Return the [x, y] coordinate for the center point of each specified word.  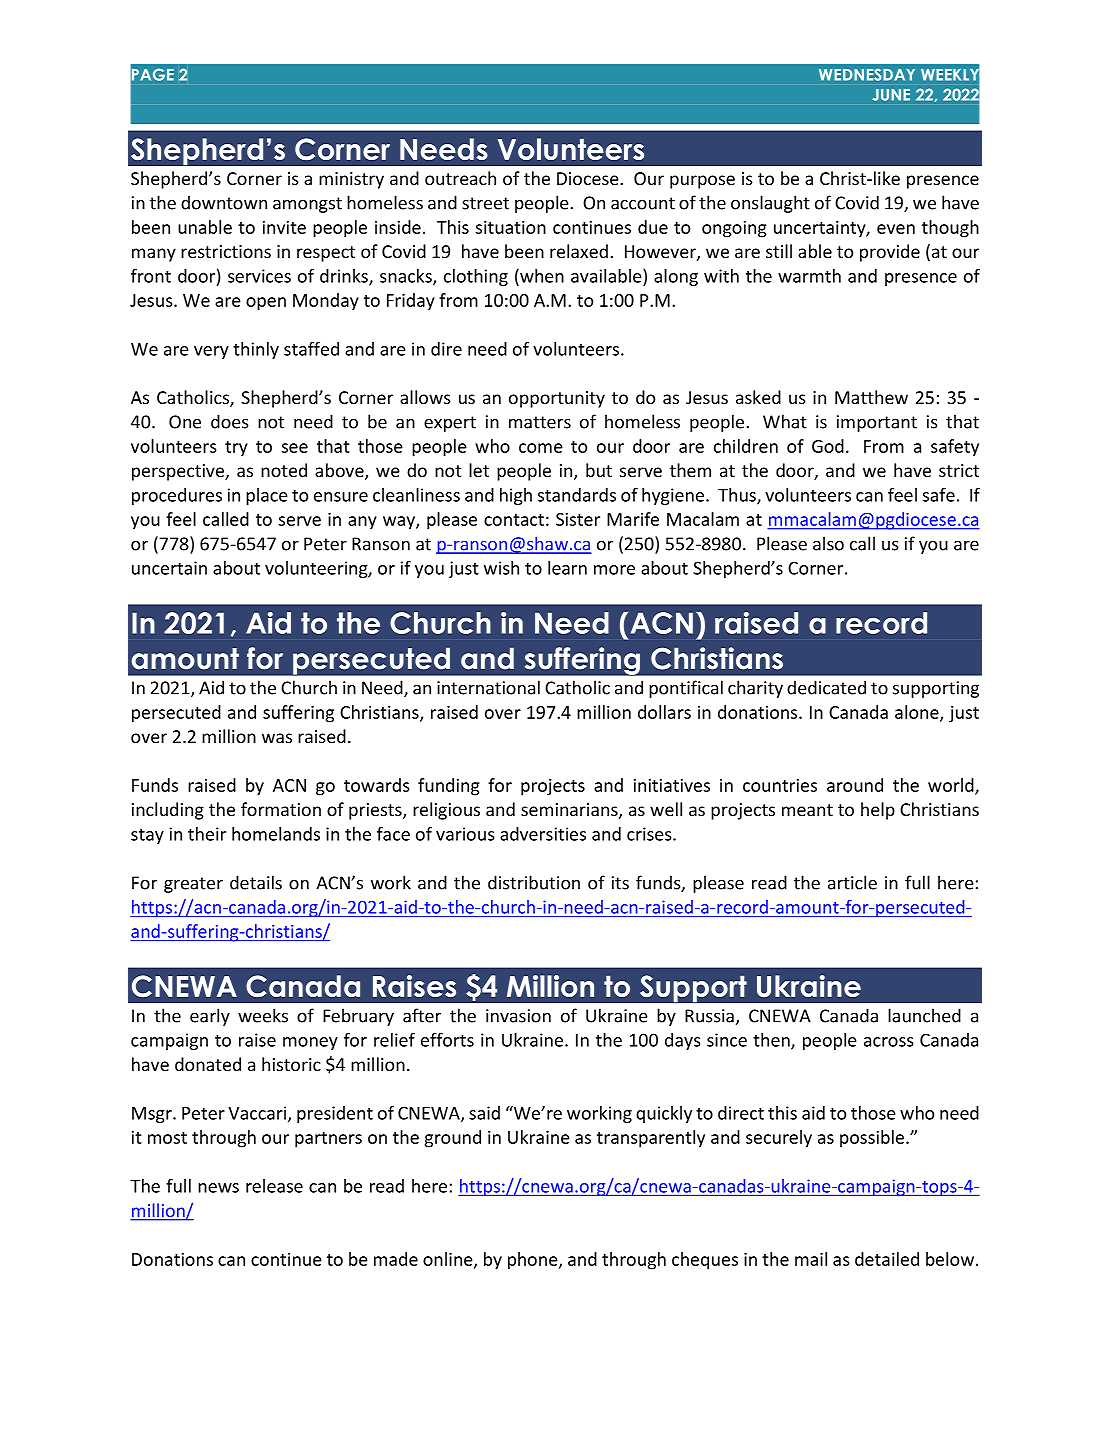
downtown [224, 202]
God [828, 446]
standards [577, 495]
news [218, 1188]
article [852, 882]
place [267, 496]
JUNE [891, 95]
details [256, 882]
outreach [460, 178]
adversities [543, 834]
